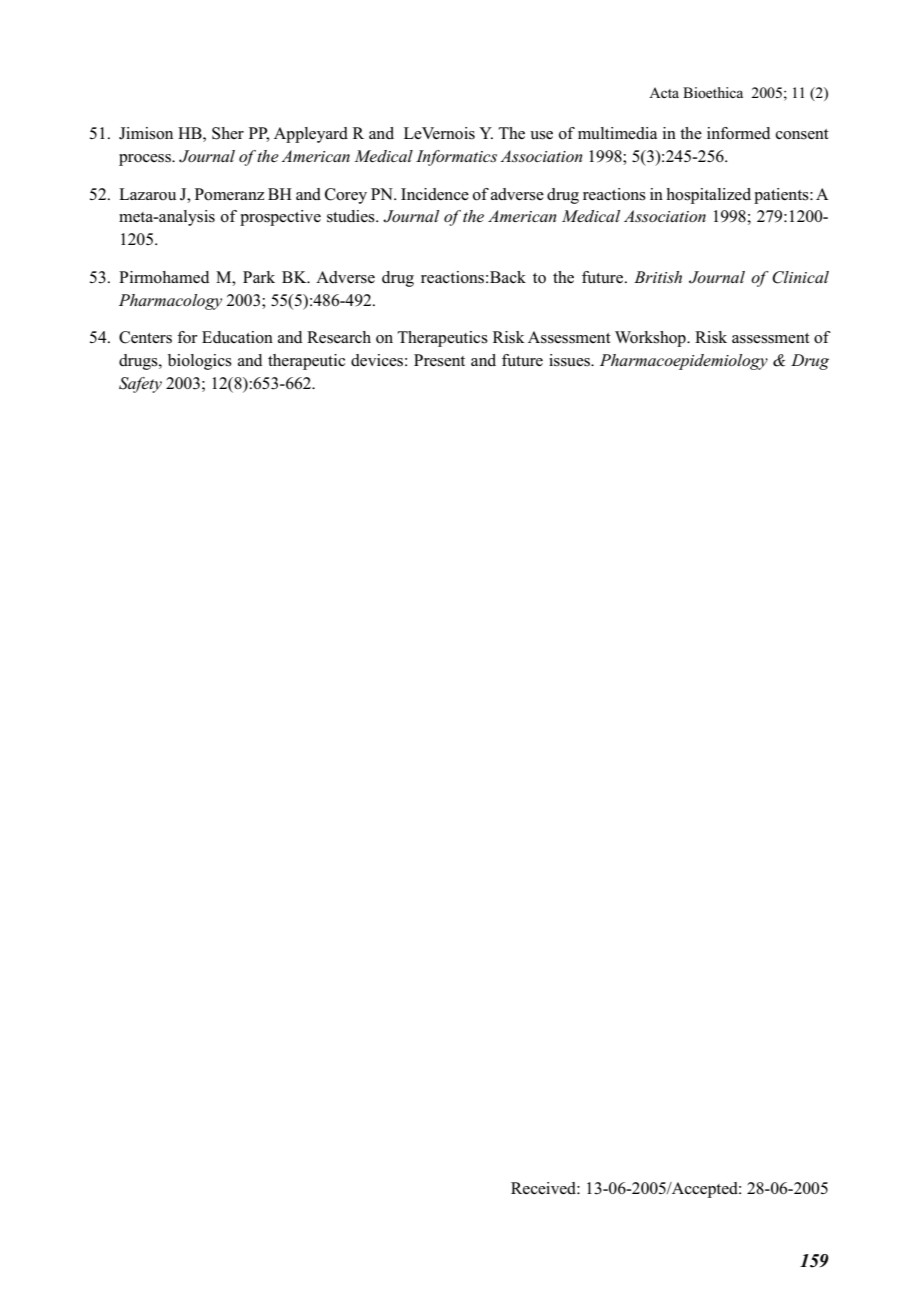 This screenshot has height=1316, width=918. What do you see at coordinates (259, 277) in the screenshot?
I see `Park` at bounding box center [259, 277].
